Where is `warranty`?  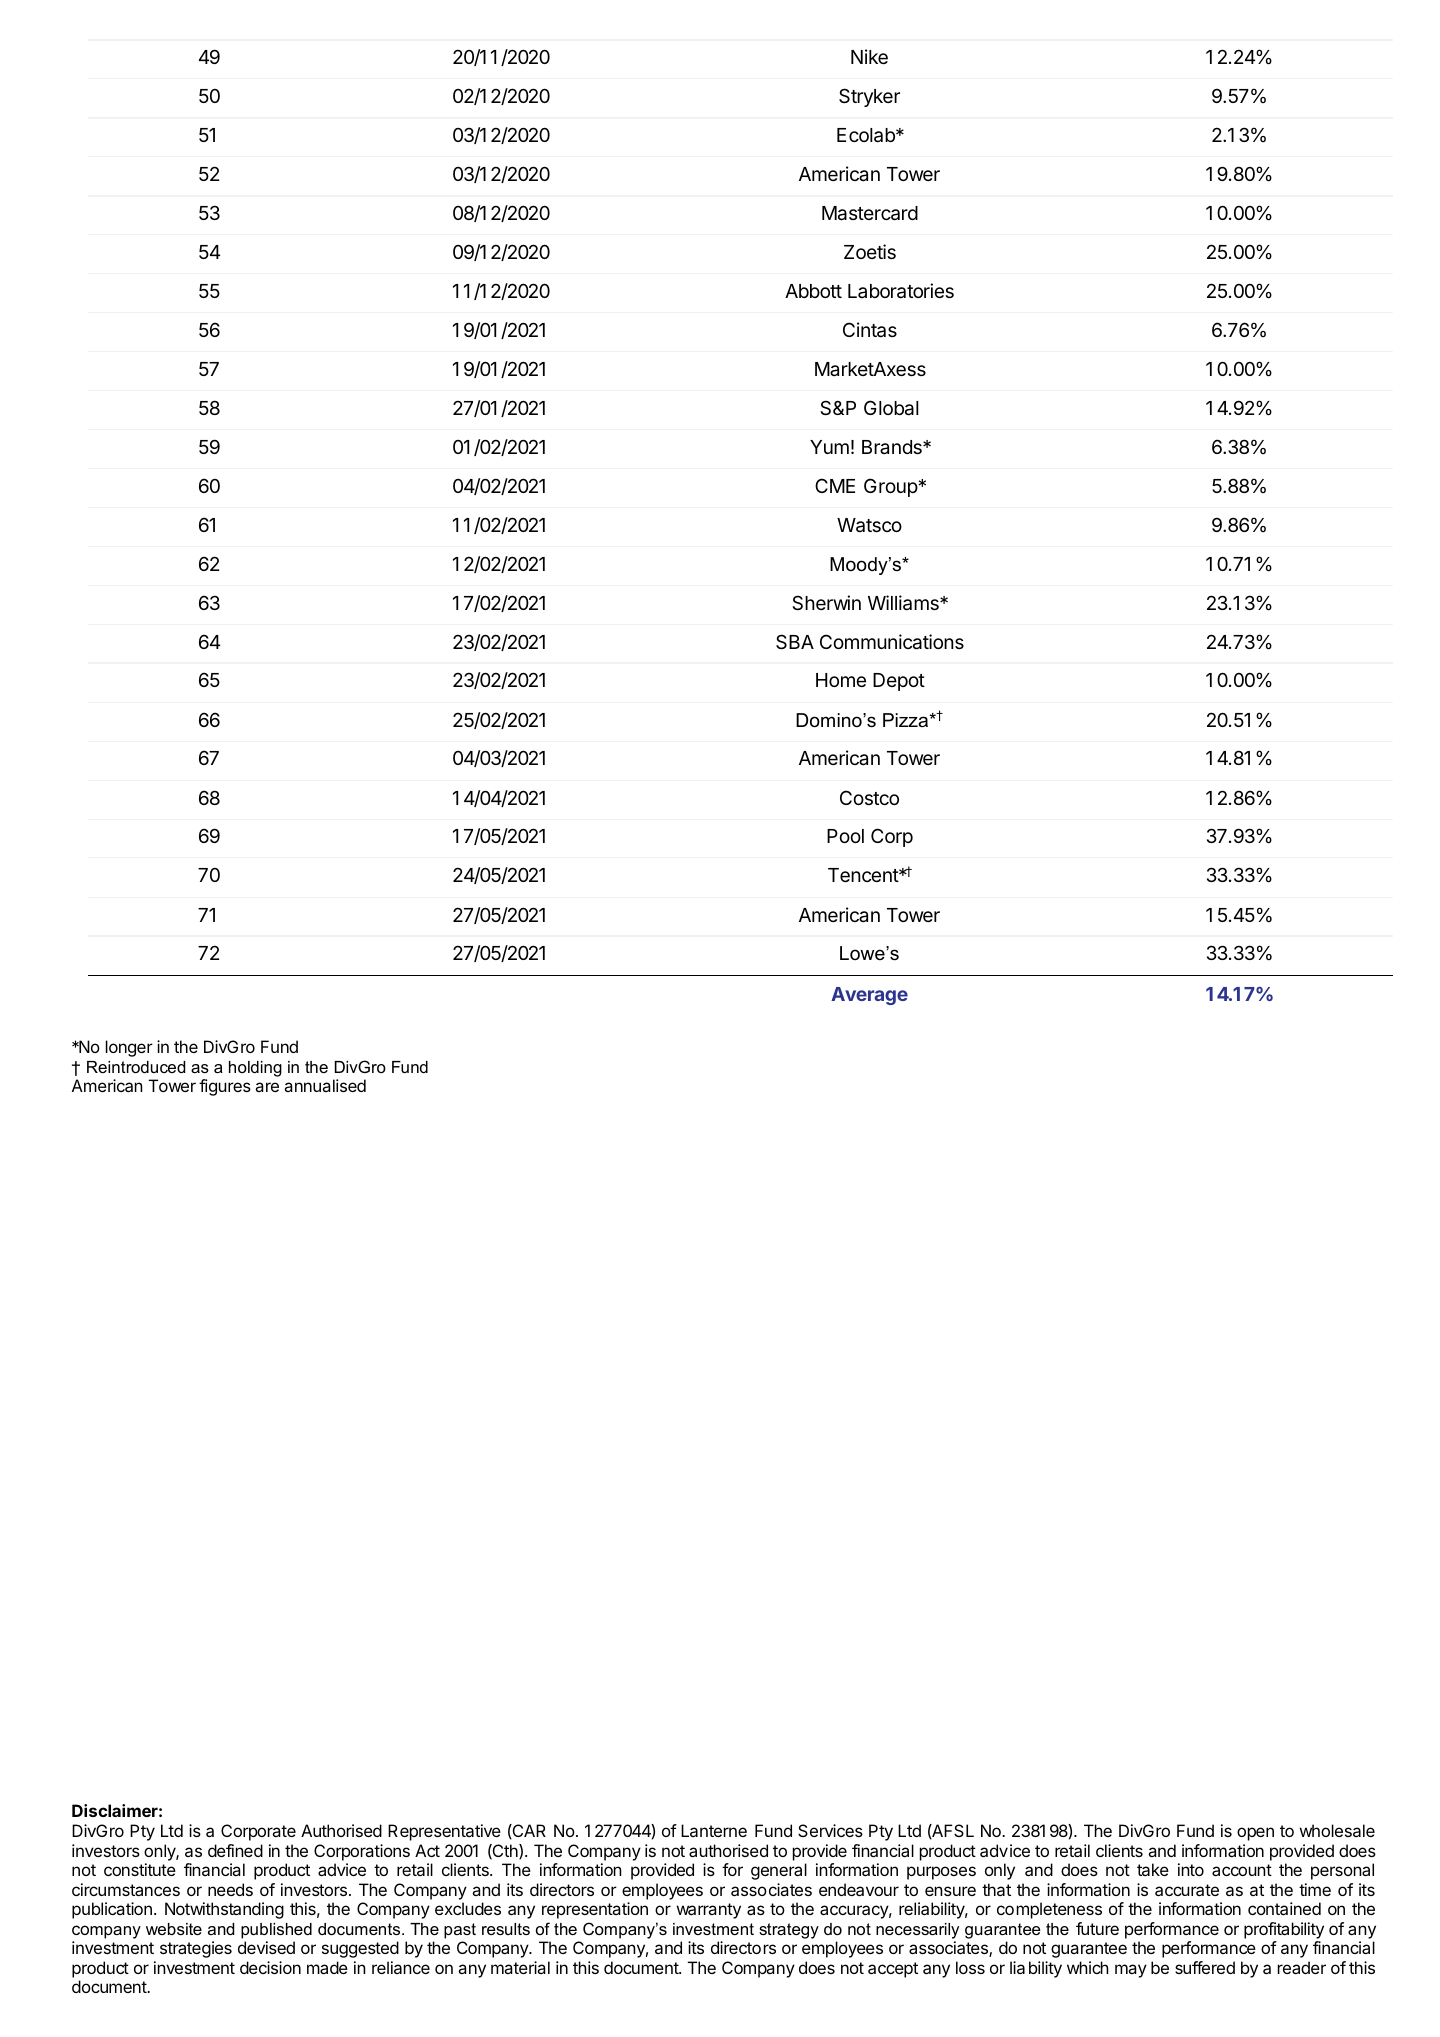 warranty is located at coordinates (708, 1911).
